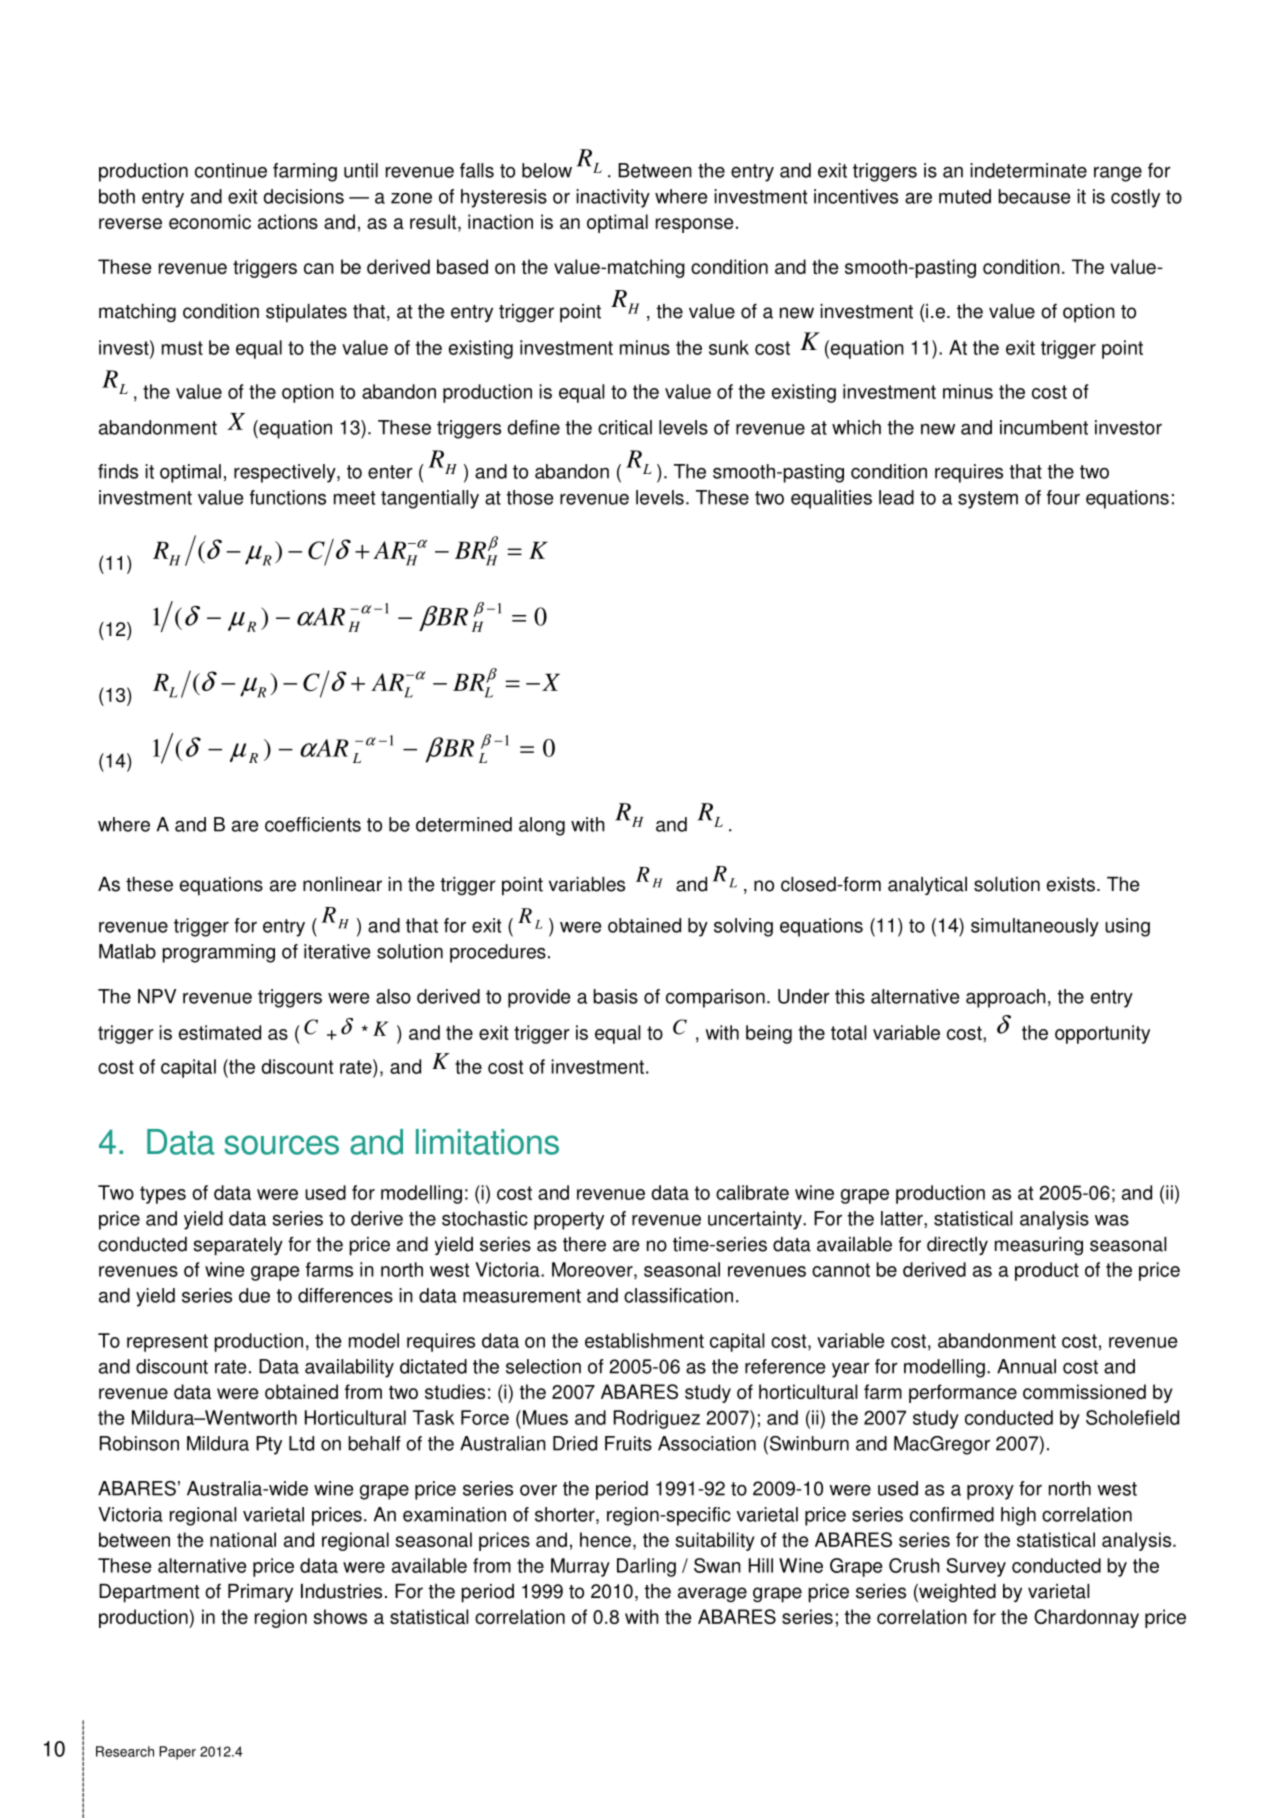  I want to click on because, so click(1034, 196).
